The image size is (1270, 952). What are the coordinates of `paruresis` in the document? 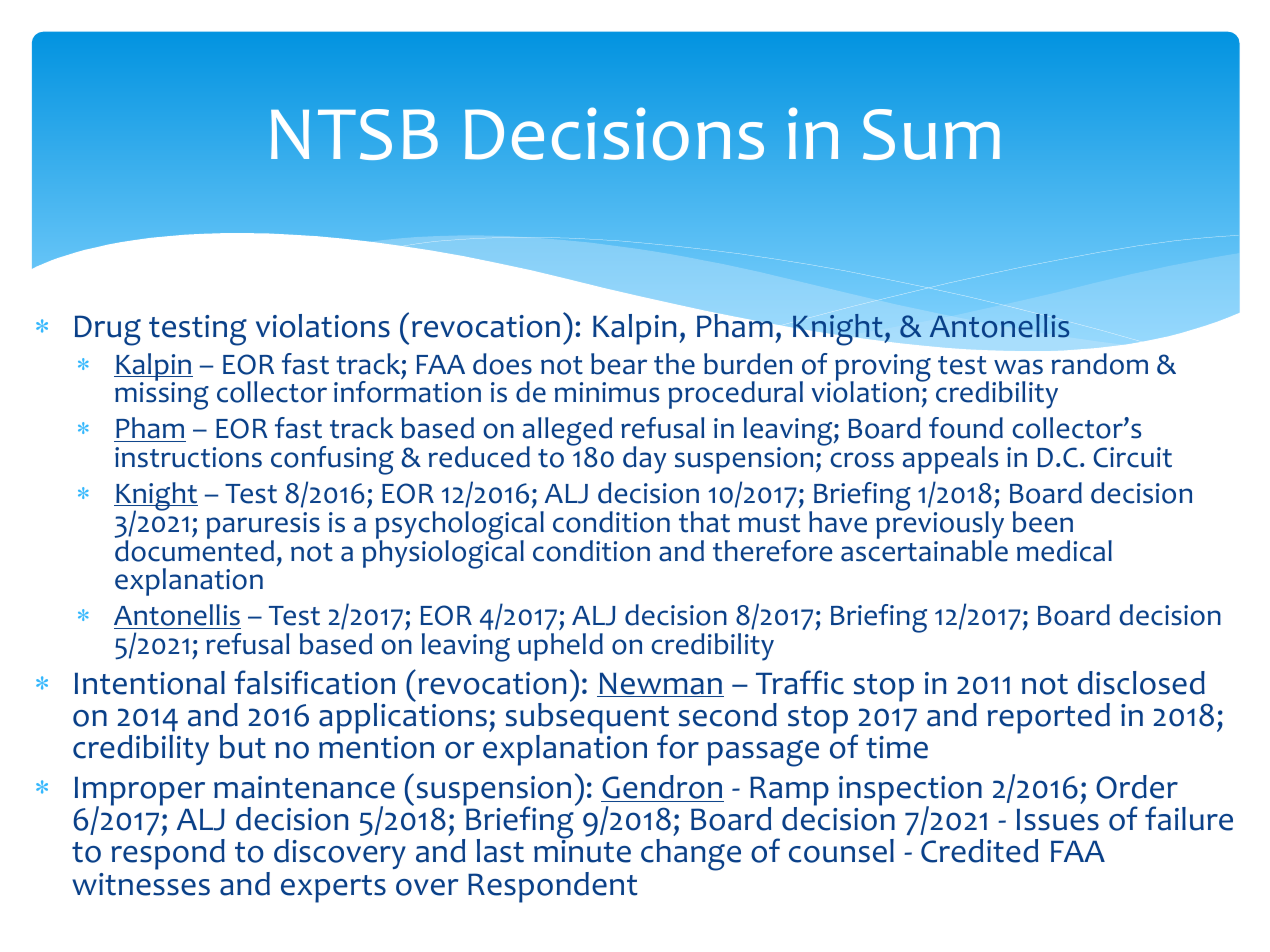 It's located at (263, 527).
